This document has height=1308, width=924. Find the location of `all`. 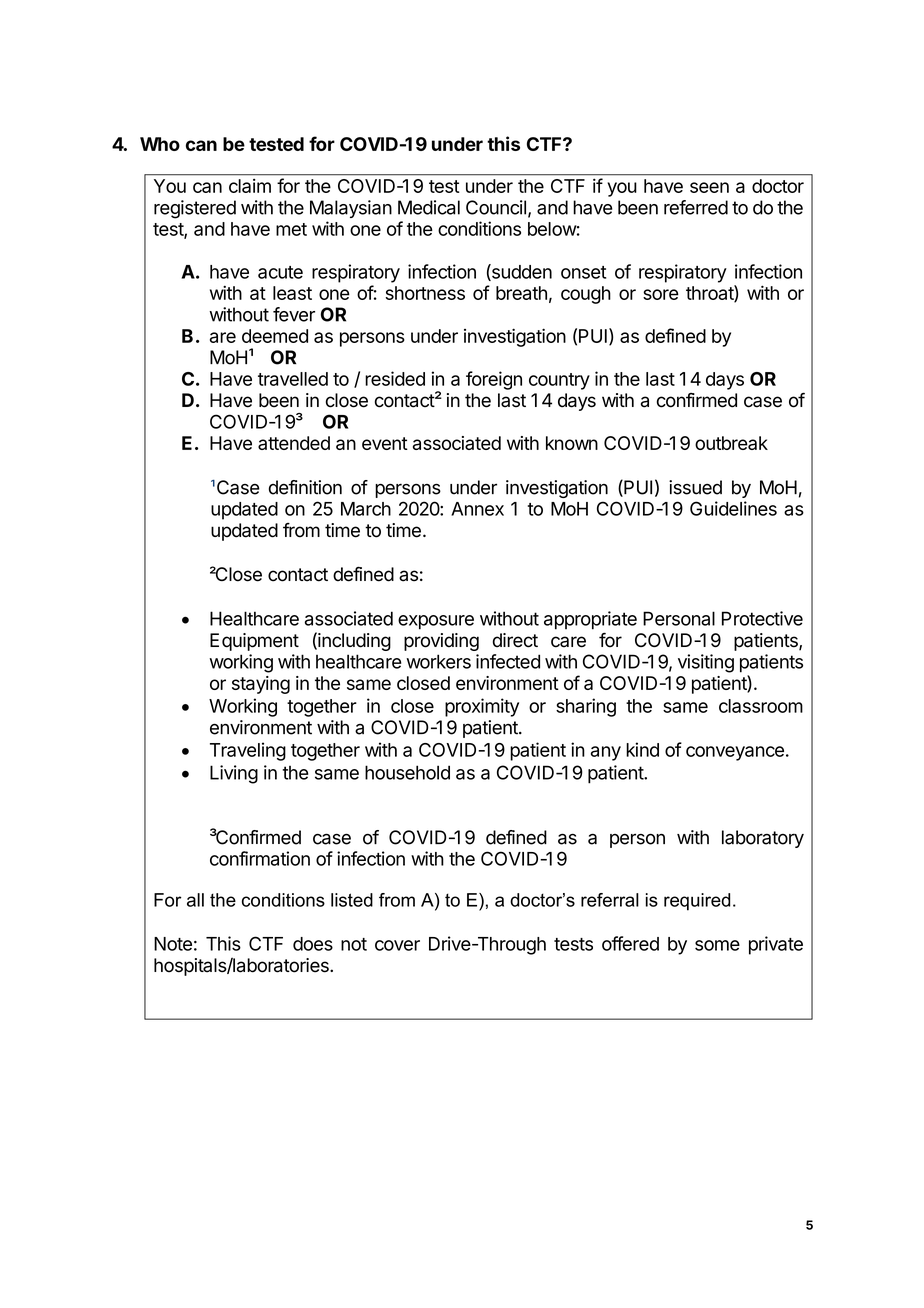

all is located at coordinates (195, 900).
